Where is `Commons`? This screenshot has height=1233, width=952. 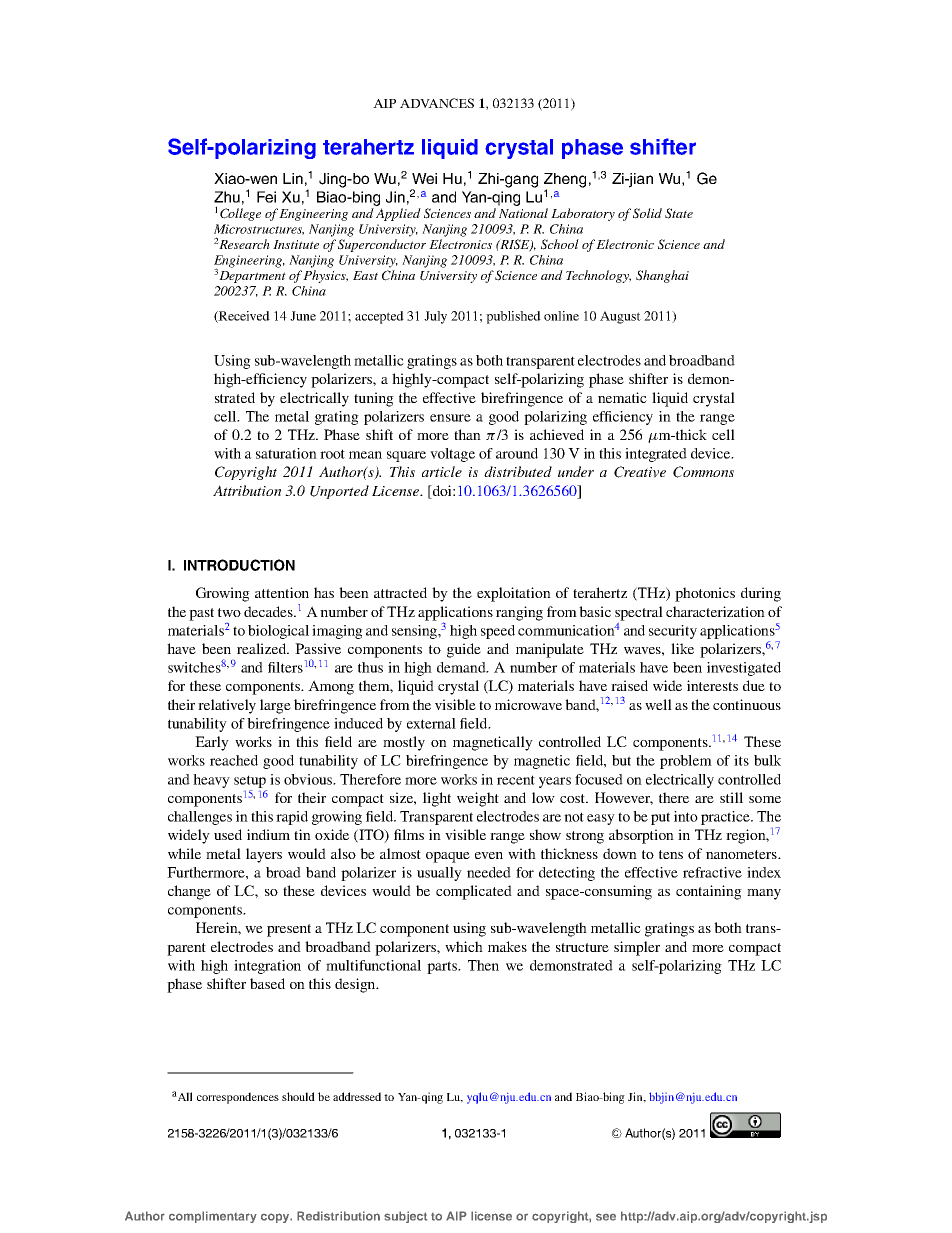
Commons is located at coordinates (703, 472).
